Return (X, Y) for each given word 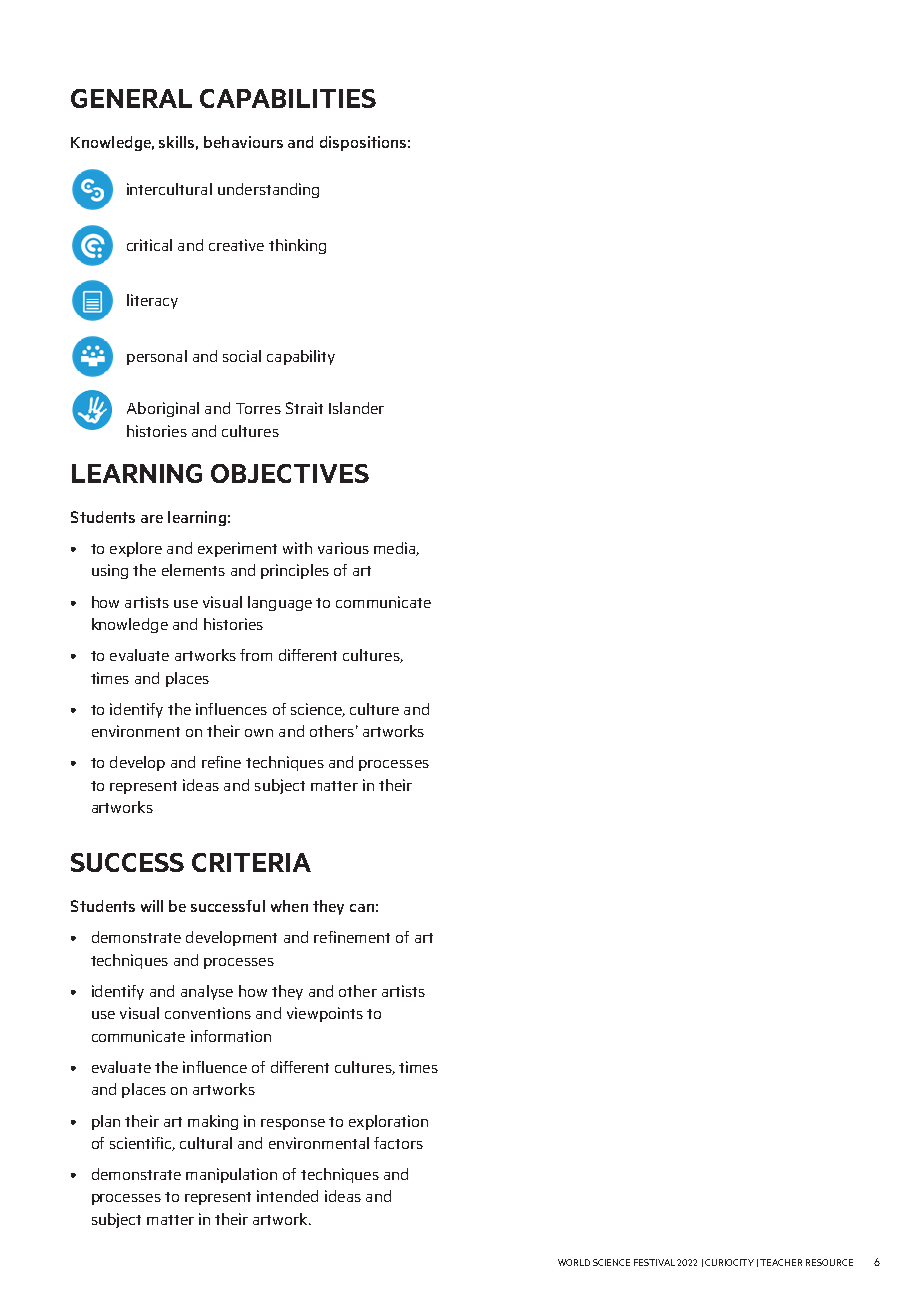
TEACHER (781, 1262)
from (256, 655)
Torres (258, 408)
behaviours (243, 142)
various (343, 548)
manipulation (231, 1175)
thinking (297, 246)
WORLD (574, 1262)
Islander (356, 408)
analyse (207, 992)
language (280, 603)
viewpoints (325, 1014)
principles (295, 571)
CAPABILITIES (288, 98)
